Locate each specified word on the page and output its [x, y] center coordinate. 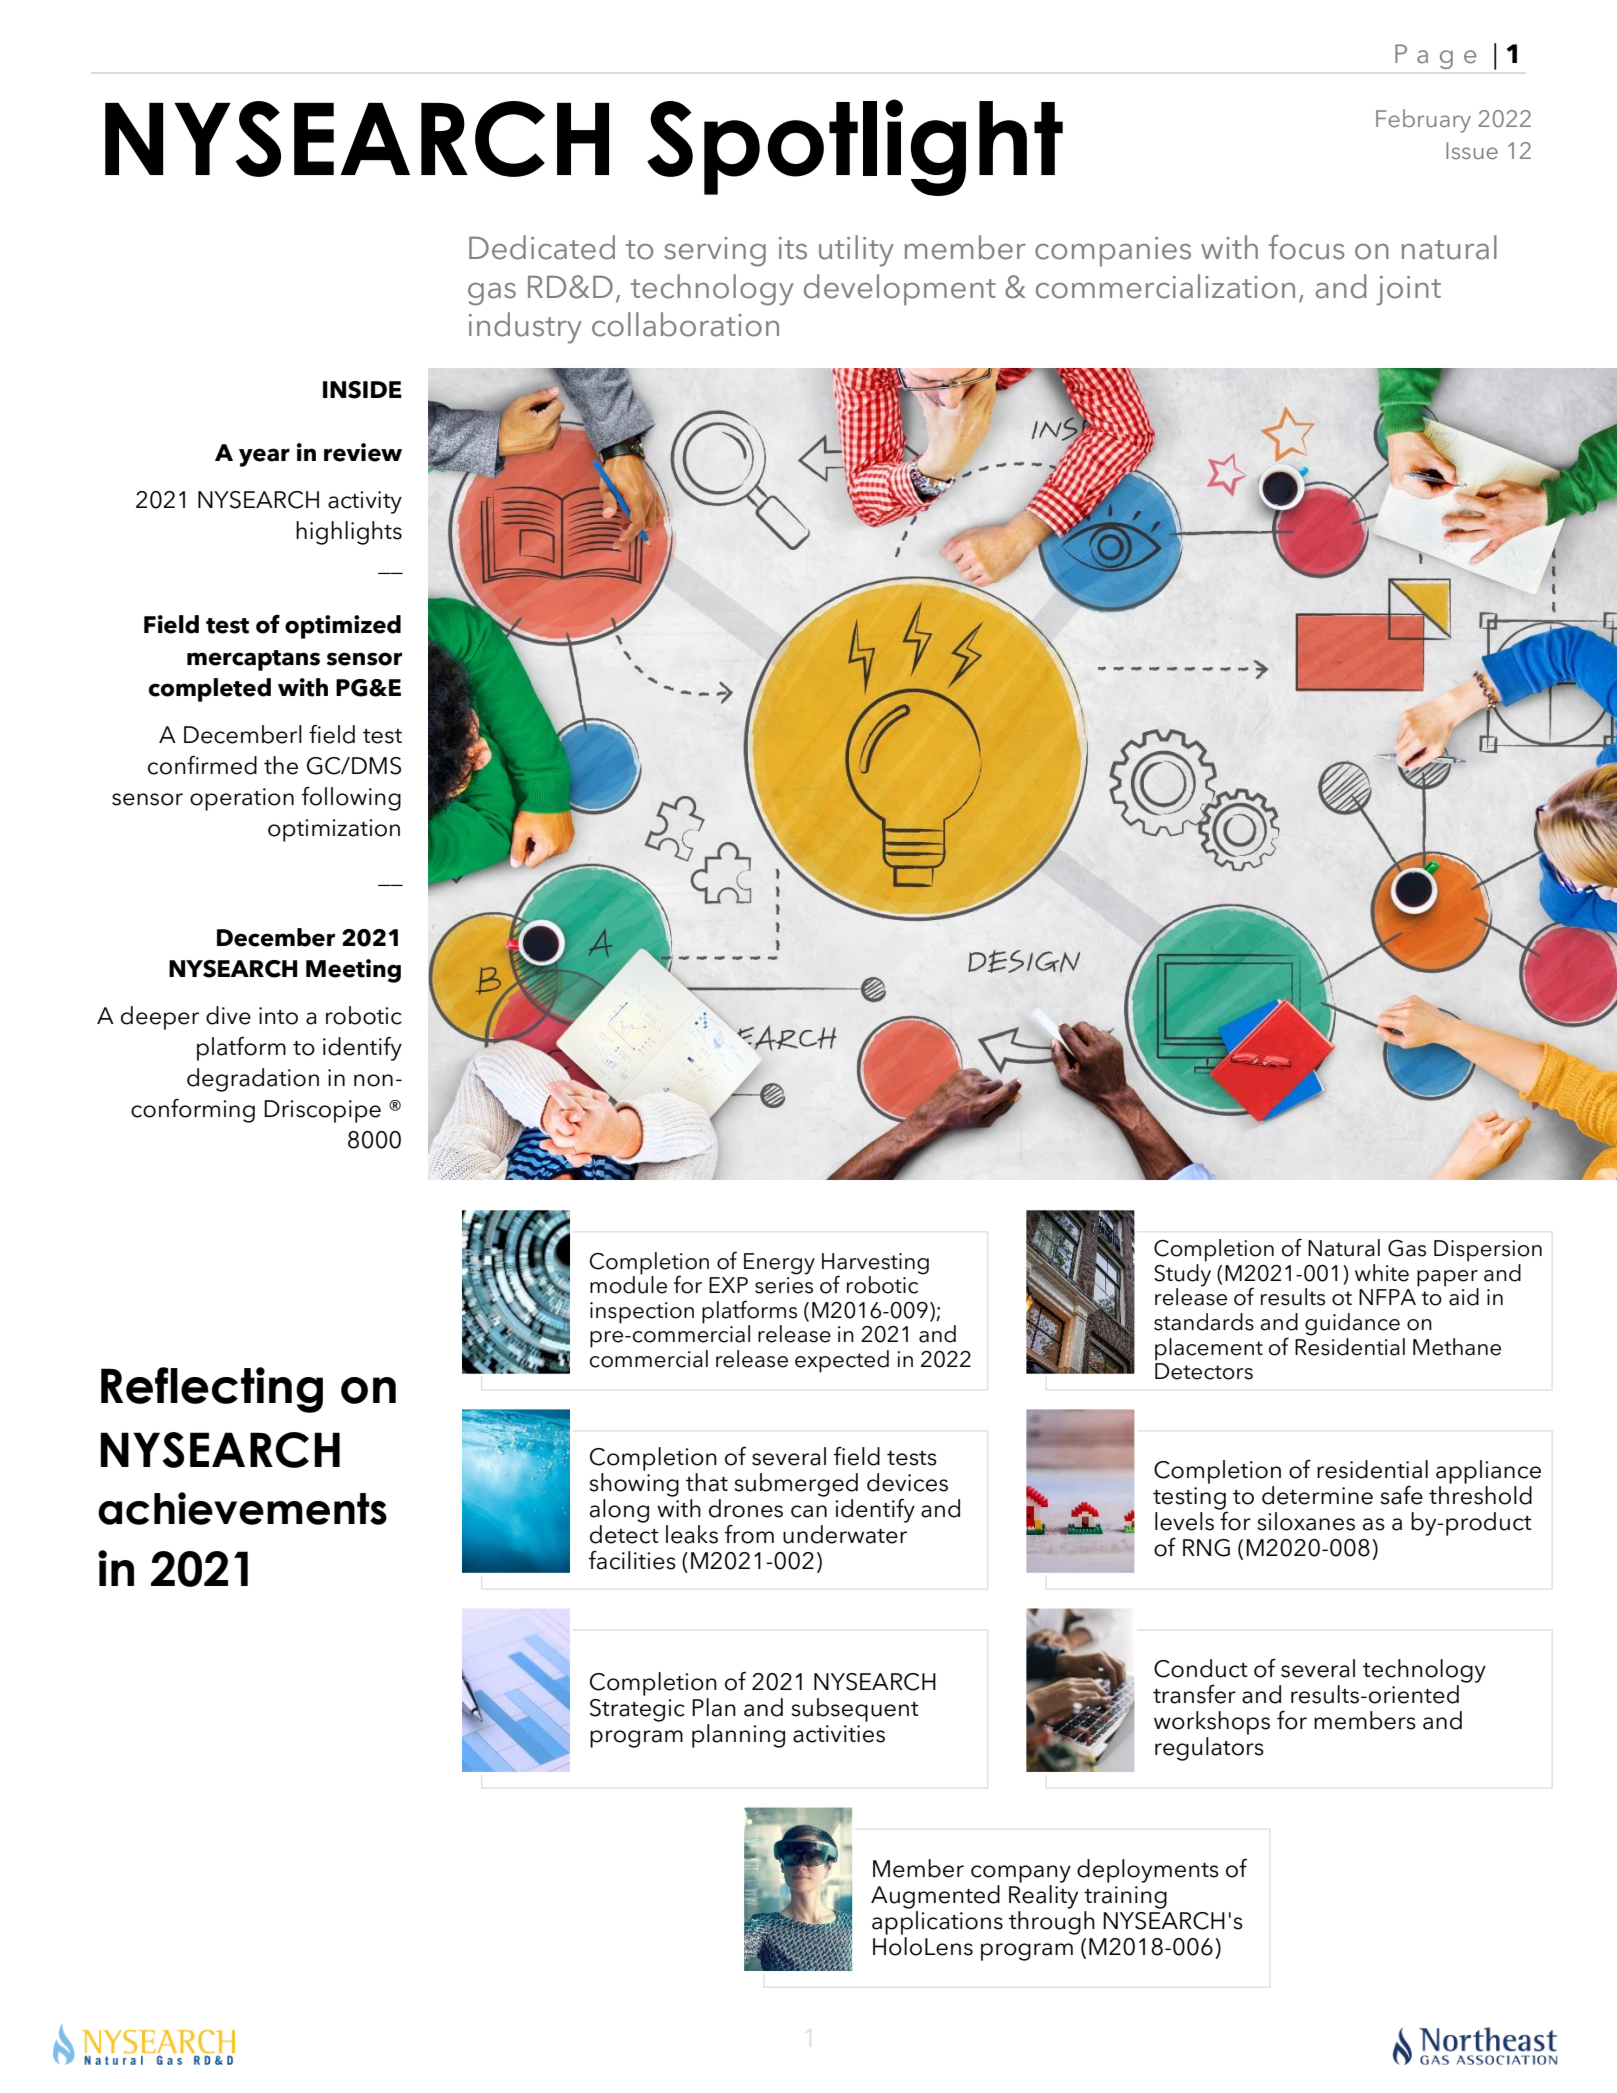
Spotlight [855, 147]
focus [1306, 247]
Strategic [637, 1710]
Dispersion [1488, 1251]
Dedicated [542, 247]
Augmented [935, 1897]
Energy [779, 1264]
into [278, 1016]
